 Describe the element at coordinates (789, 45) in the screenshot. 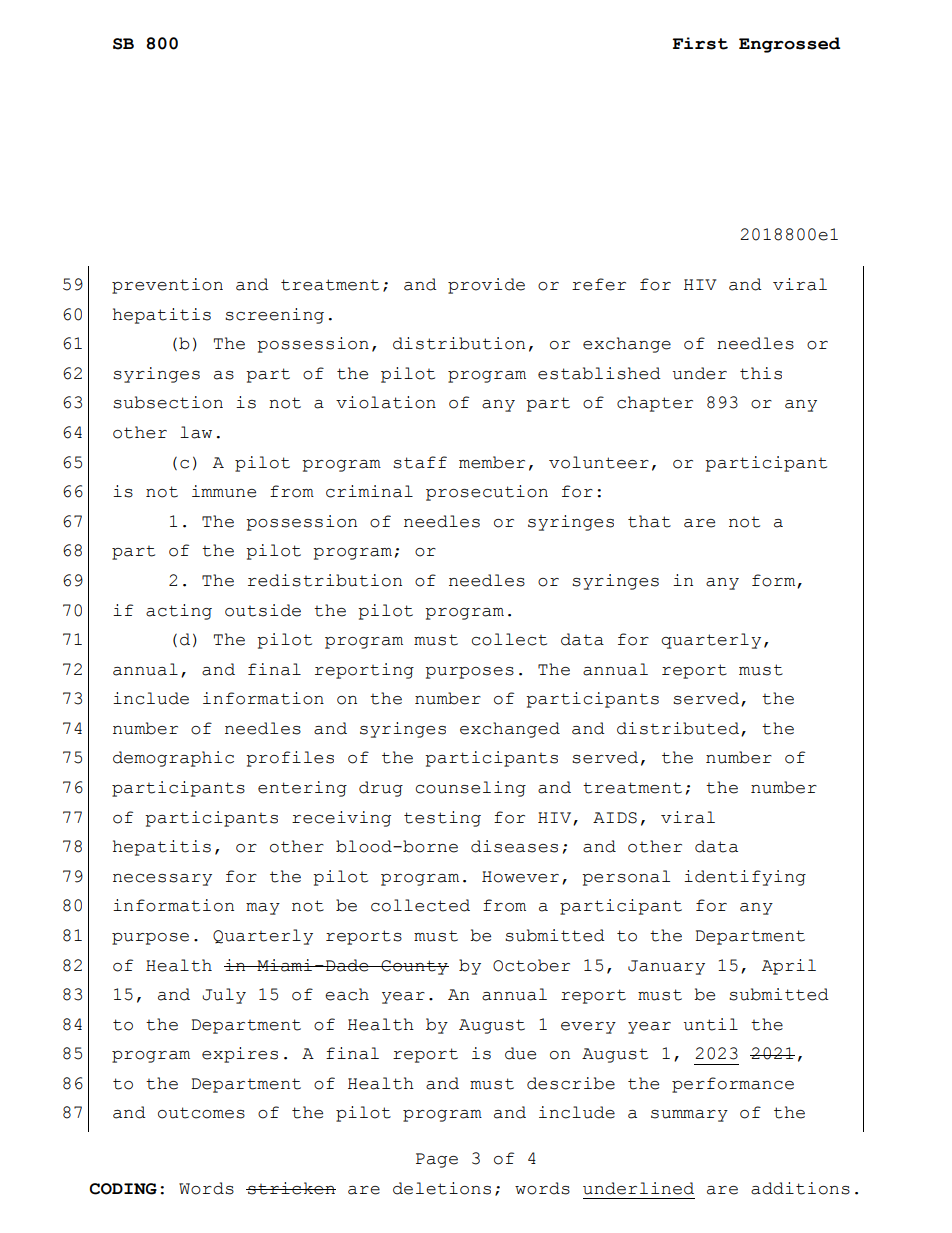

I see `Engrossed` at that location.
